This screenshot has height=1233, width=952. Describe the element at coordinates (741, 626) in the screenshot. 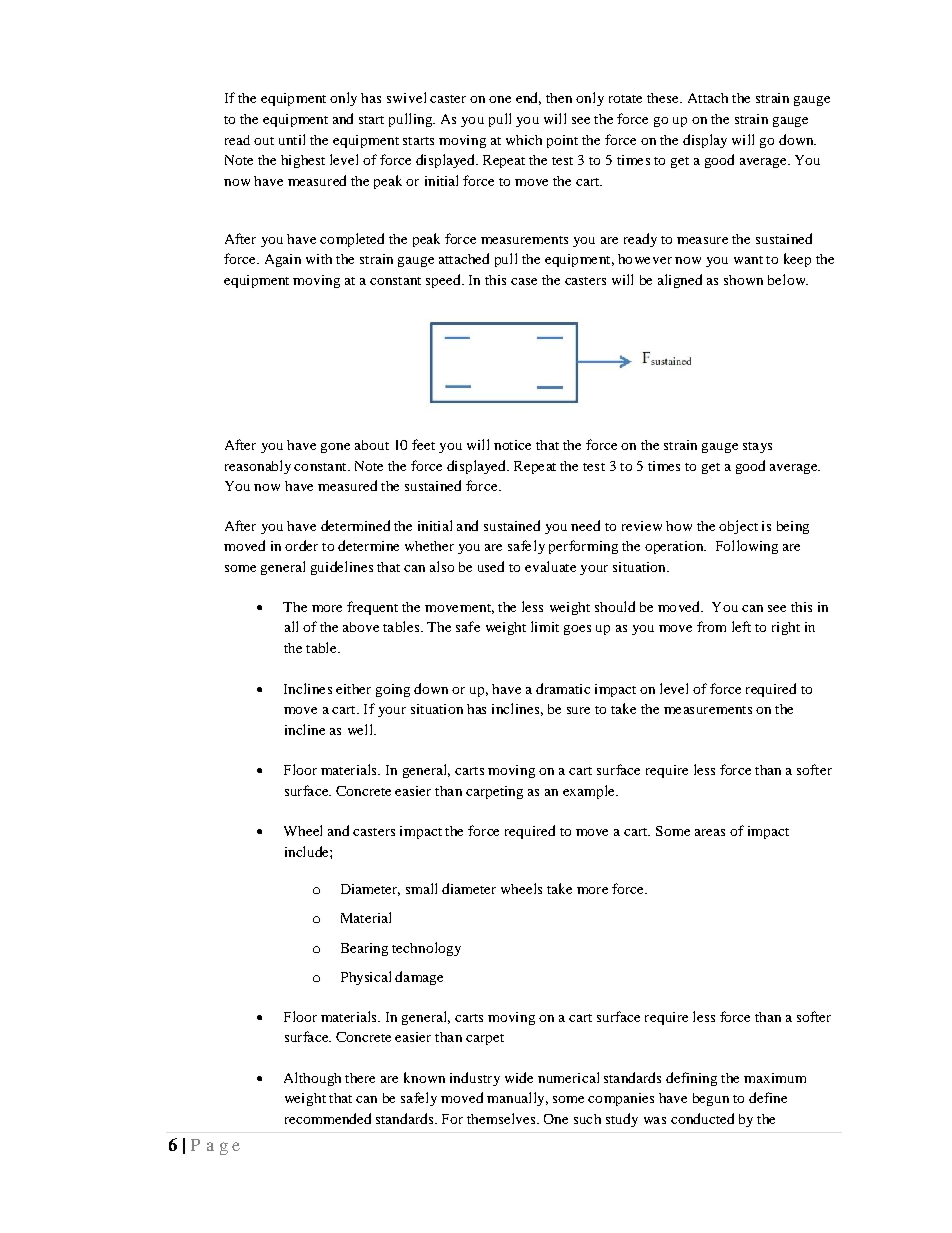

I see `left` at that location.
